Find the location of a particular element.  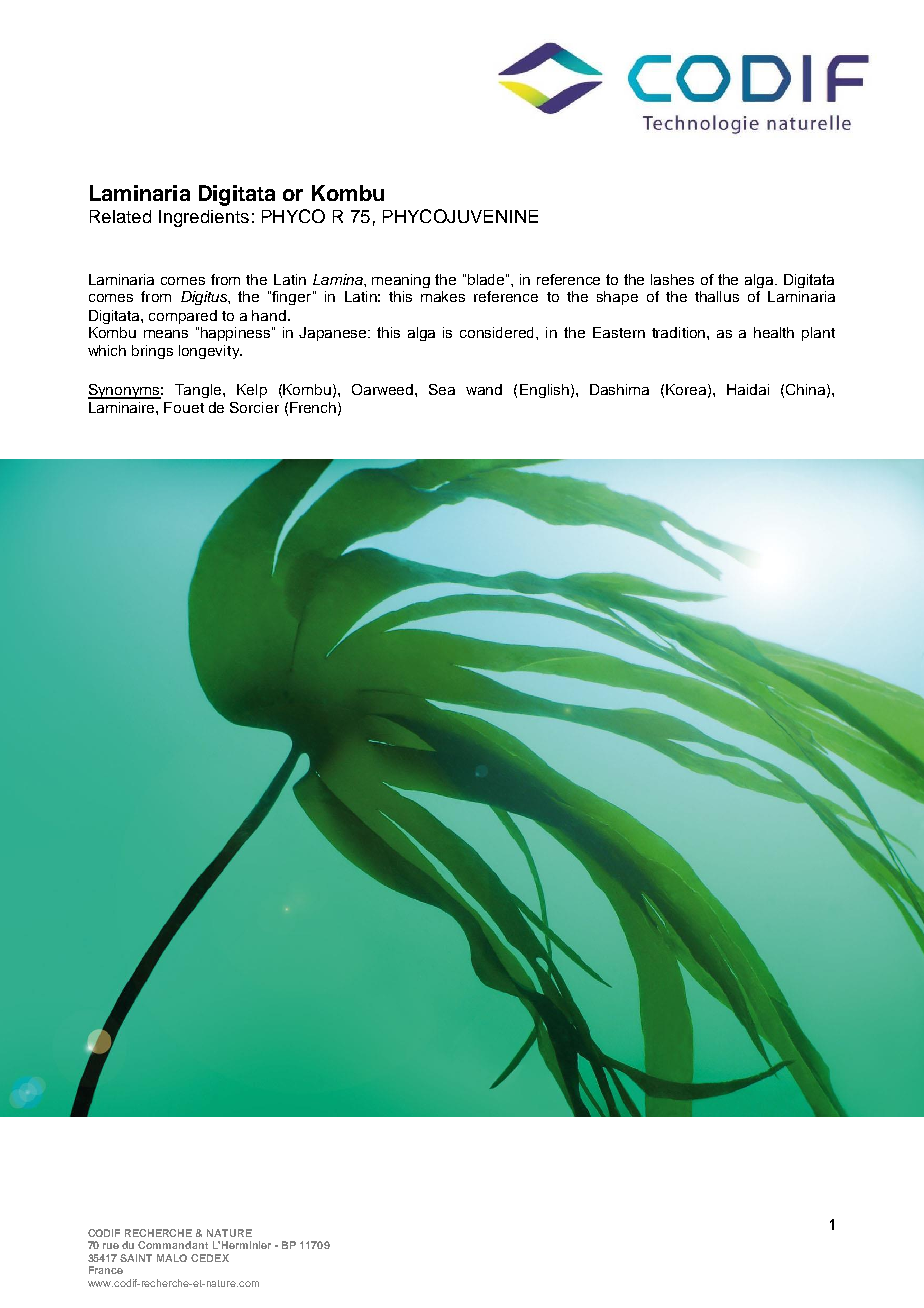

Ingredients is located at coordinates (204, 218).
